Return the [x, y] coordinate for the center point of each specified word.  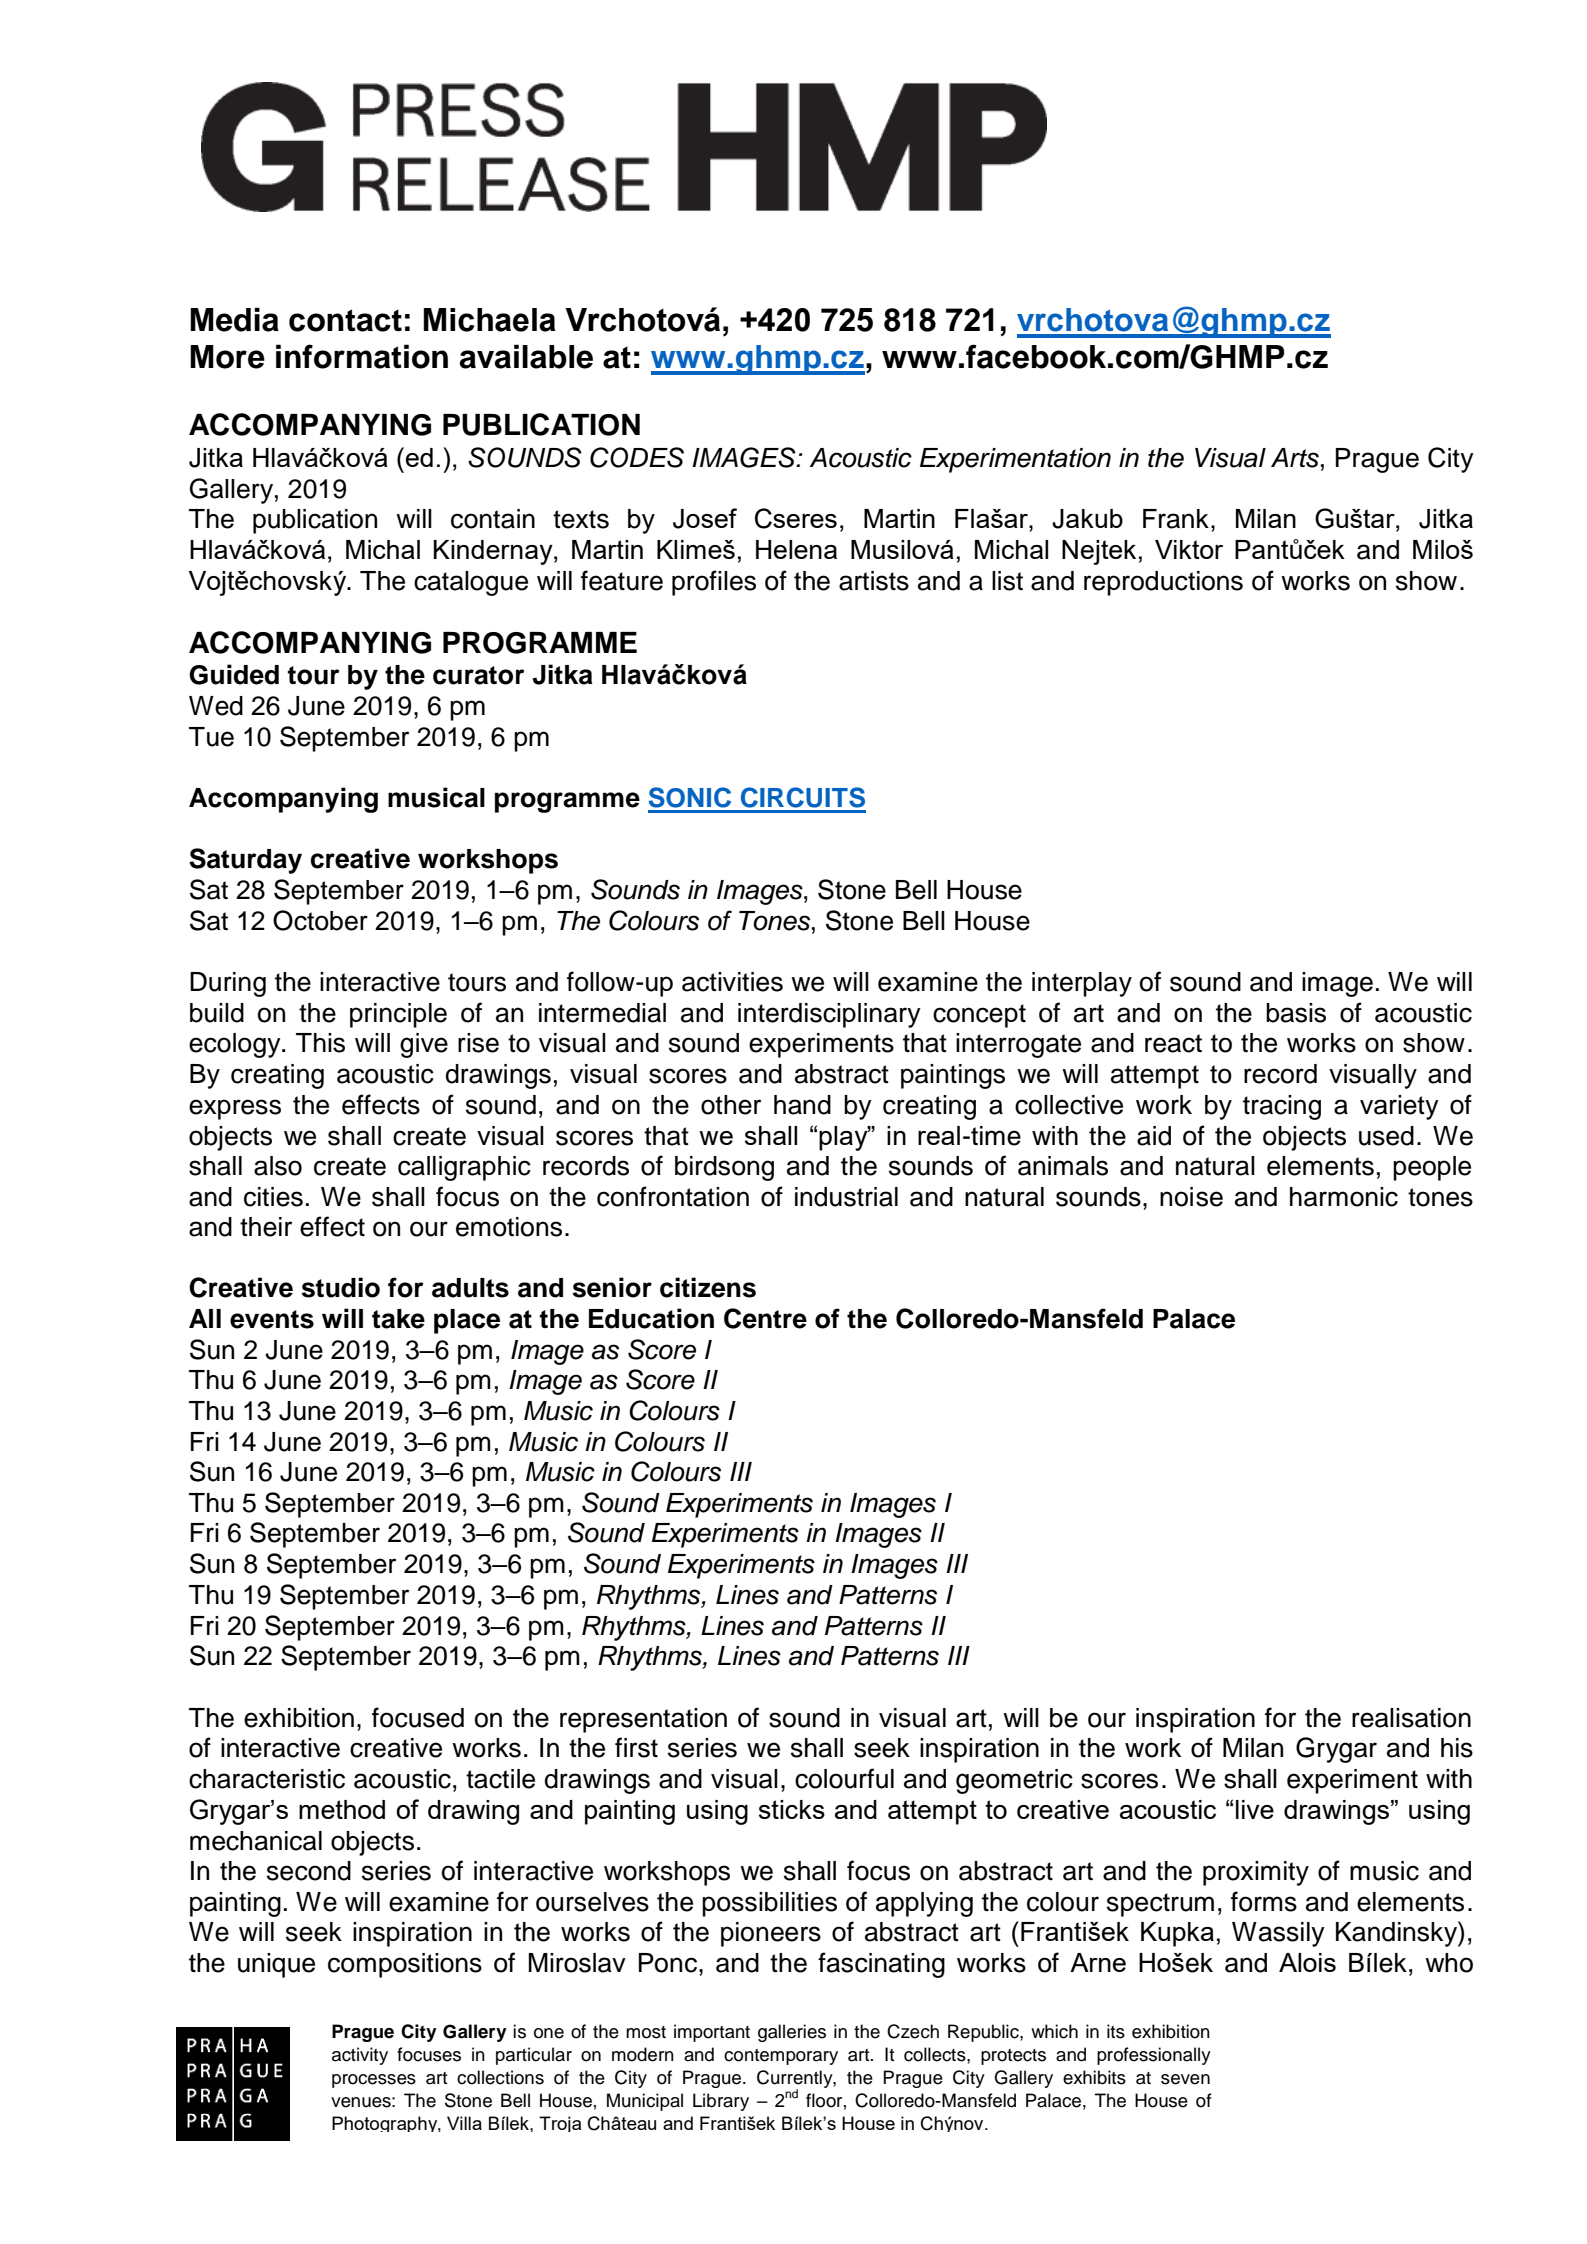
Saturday [245, 861]
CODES [637, 457]
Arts [1295, 458]
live [1255, 1809]
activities [732, 982]
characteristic [267, 1779]
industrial [846, 1197]
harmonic [1344, 1197]
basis [1296, 1013]
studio [340, 1287]
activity [360, 2056]
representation [643, 1720]
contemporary [781, 2057]
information [362, 356]
